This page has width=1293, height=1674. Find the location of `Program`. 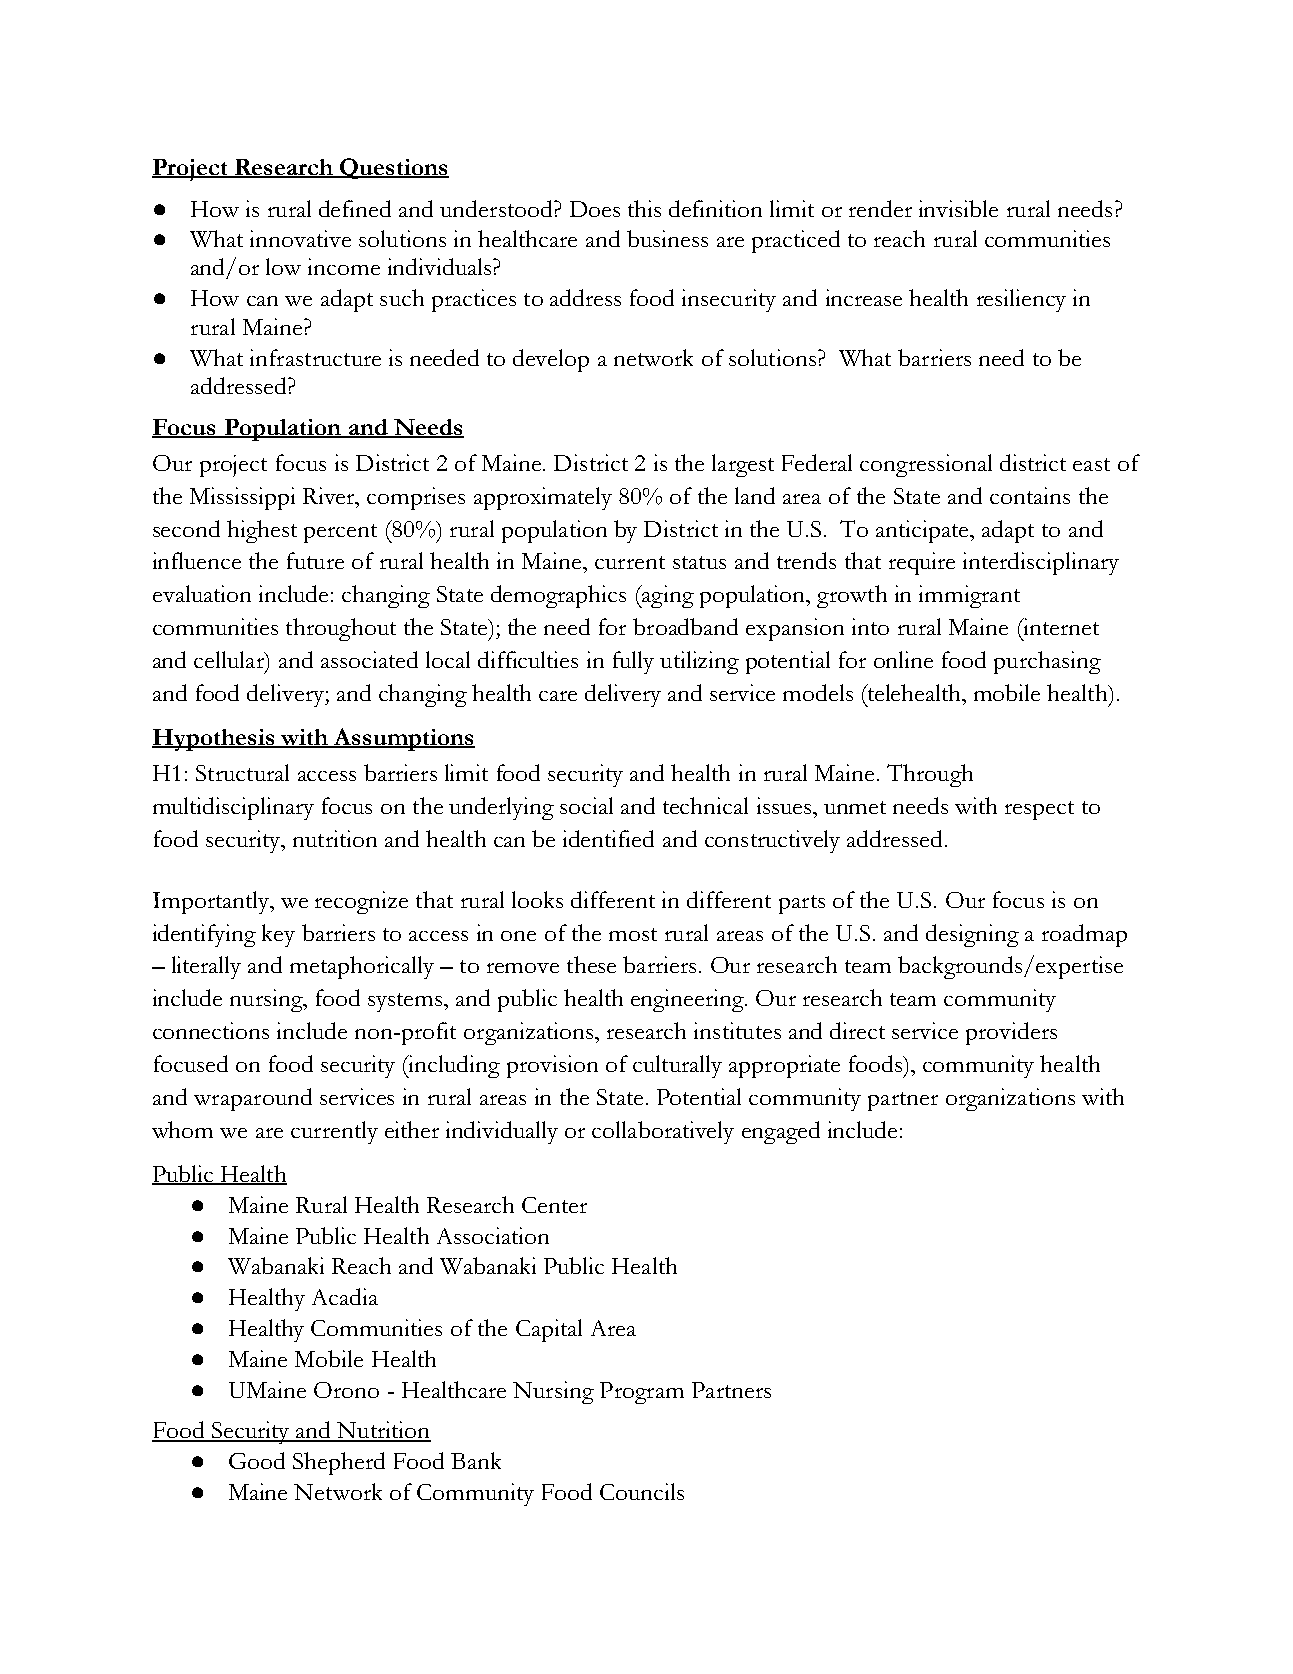

Program is located at coordinates (642, 1393).
